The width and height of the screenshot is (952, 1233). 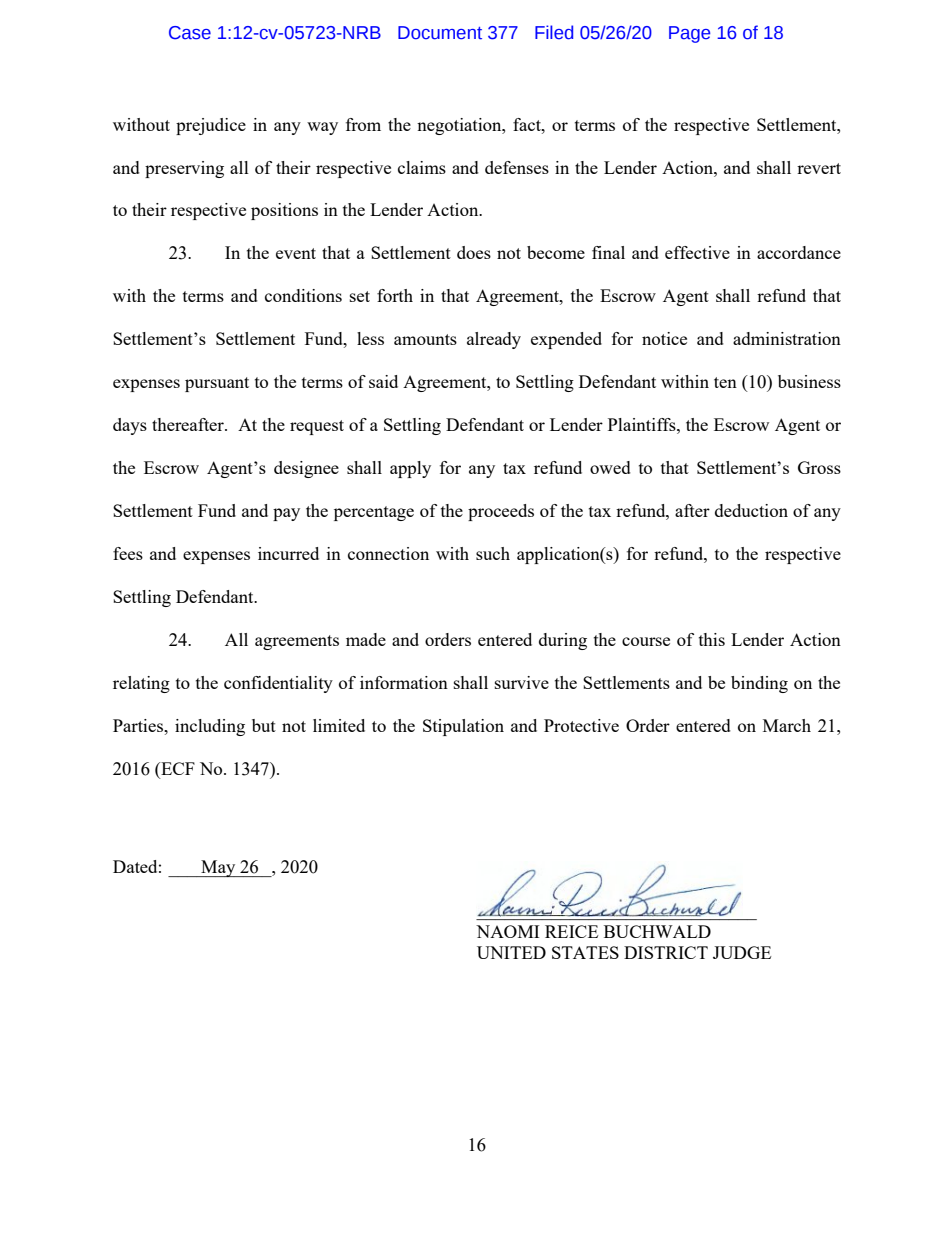 What do you see at coordinates (190, 33) in the screenshot?
I see `Case` at bounding box center [190, 33].
